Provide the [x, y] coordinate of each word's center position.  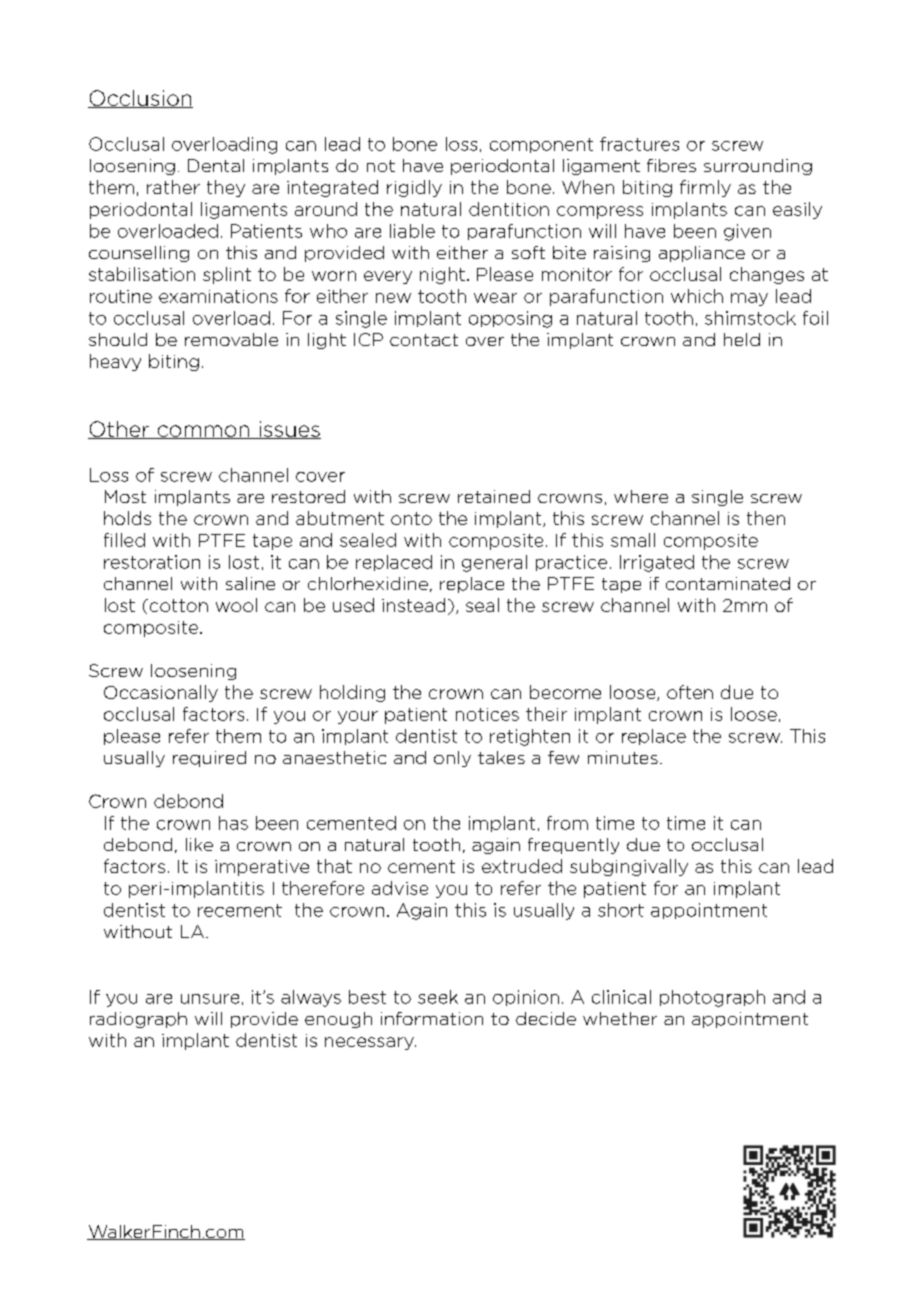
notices [487, 714]
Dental [216, 165]
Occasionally [161, 693]
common [203, 432]
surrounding [758, 167]
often [690, 692]
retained [494, 496]
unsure [210, 999]
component [541, 145]
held [742, 339]
